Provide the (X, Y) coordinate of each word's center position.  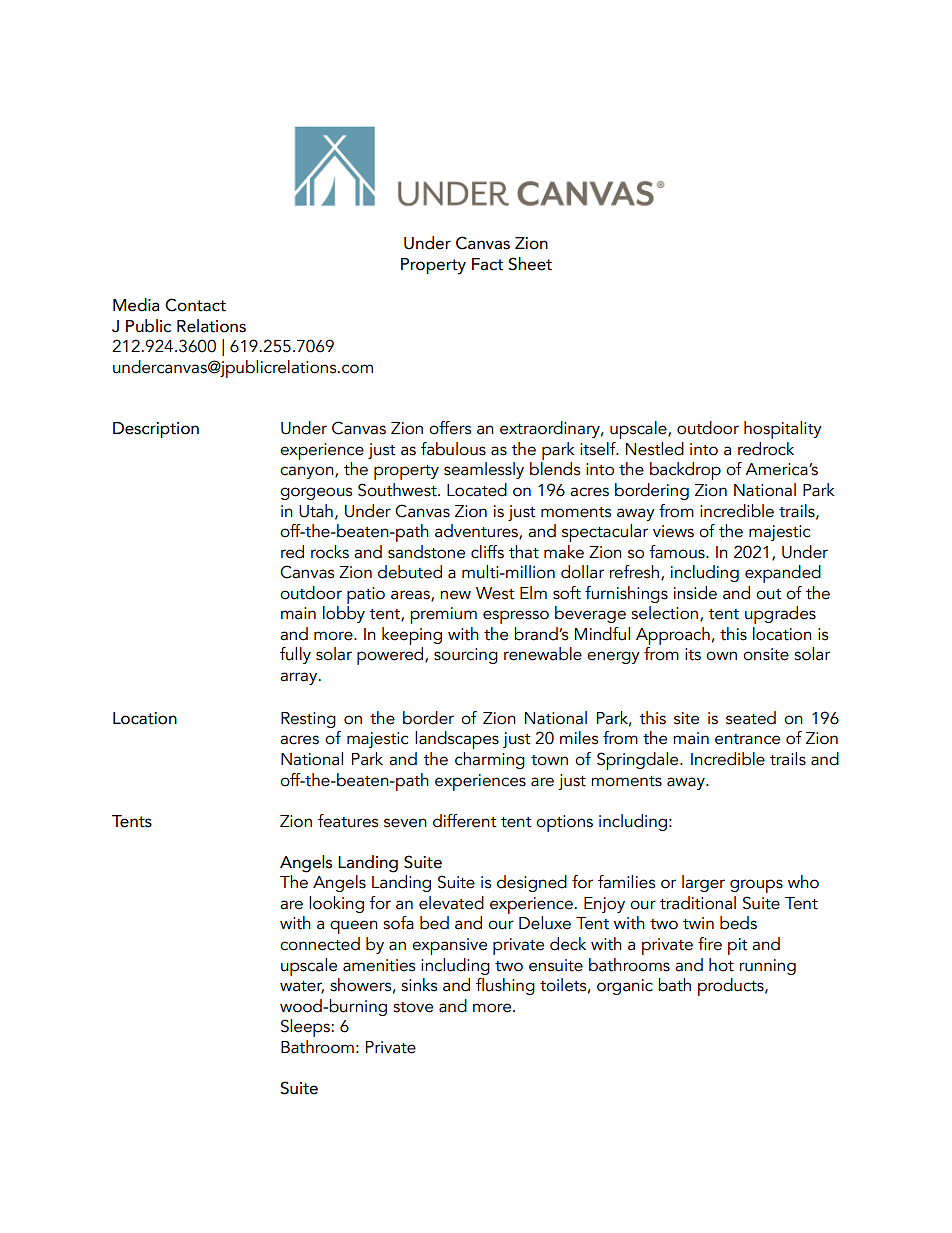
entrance (747, 739)
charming (490, 760)
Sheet (530, 264)
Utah (316, 511)
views (673, 531)
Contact (195, 305)
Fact (487, 264)
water (302, 987)
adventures (477, 532)
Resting (308, 720)
